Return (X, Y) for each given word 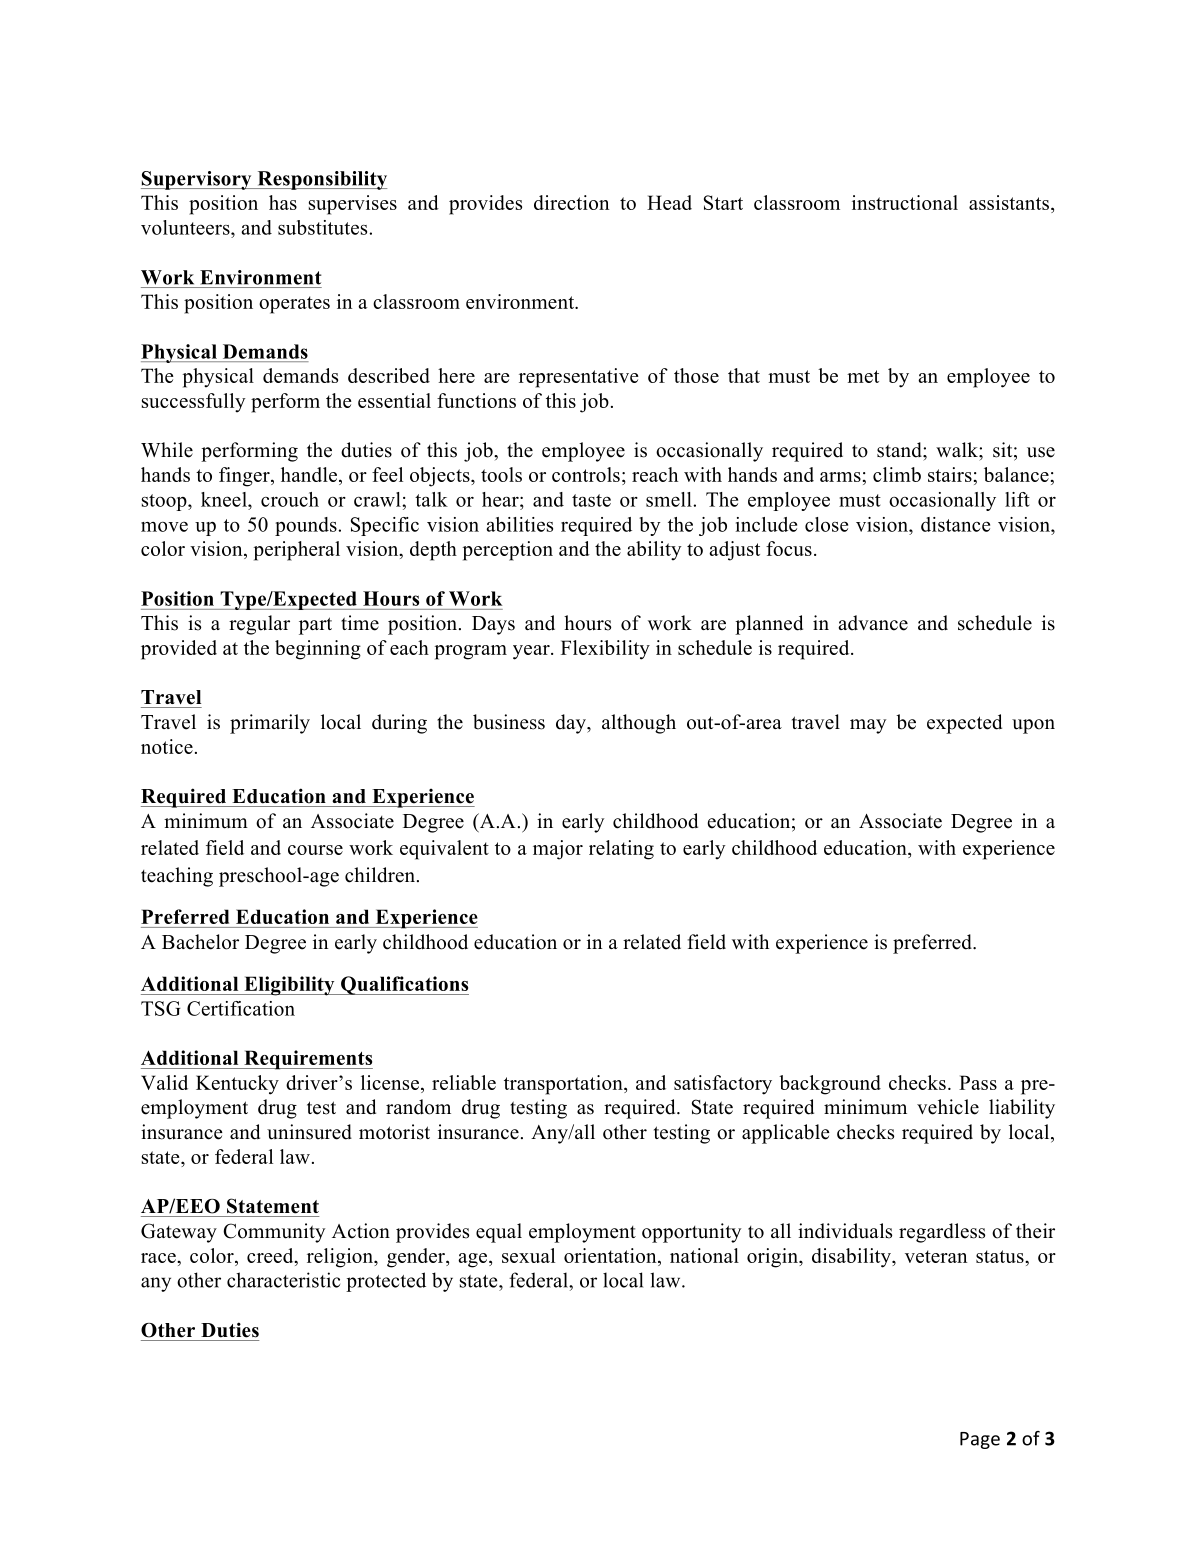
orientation (611, 1257)
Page (980, 1440)
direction (571, 202)
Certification (241, 1008)
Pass (978, 1082)
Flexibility (605, 650)
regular (259, 625)
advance (873, 623)
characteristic (283, 1280)
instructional (905, 202)
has (283, 202)
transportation (564, 1085)
